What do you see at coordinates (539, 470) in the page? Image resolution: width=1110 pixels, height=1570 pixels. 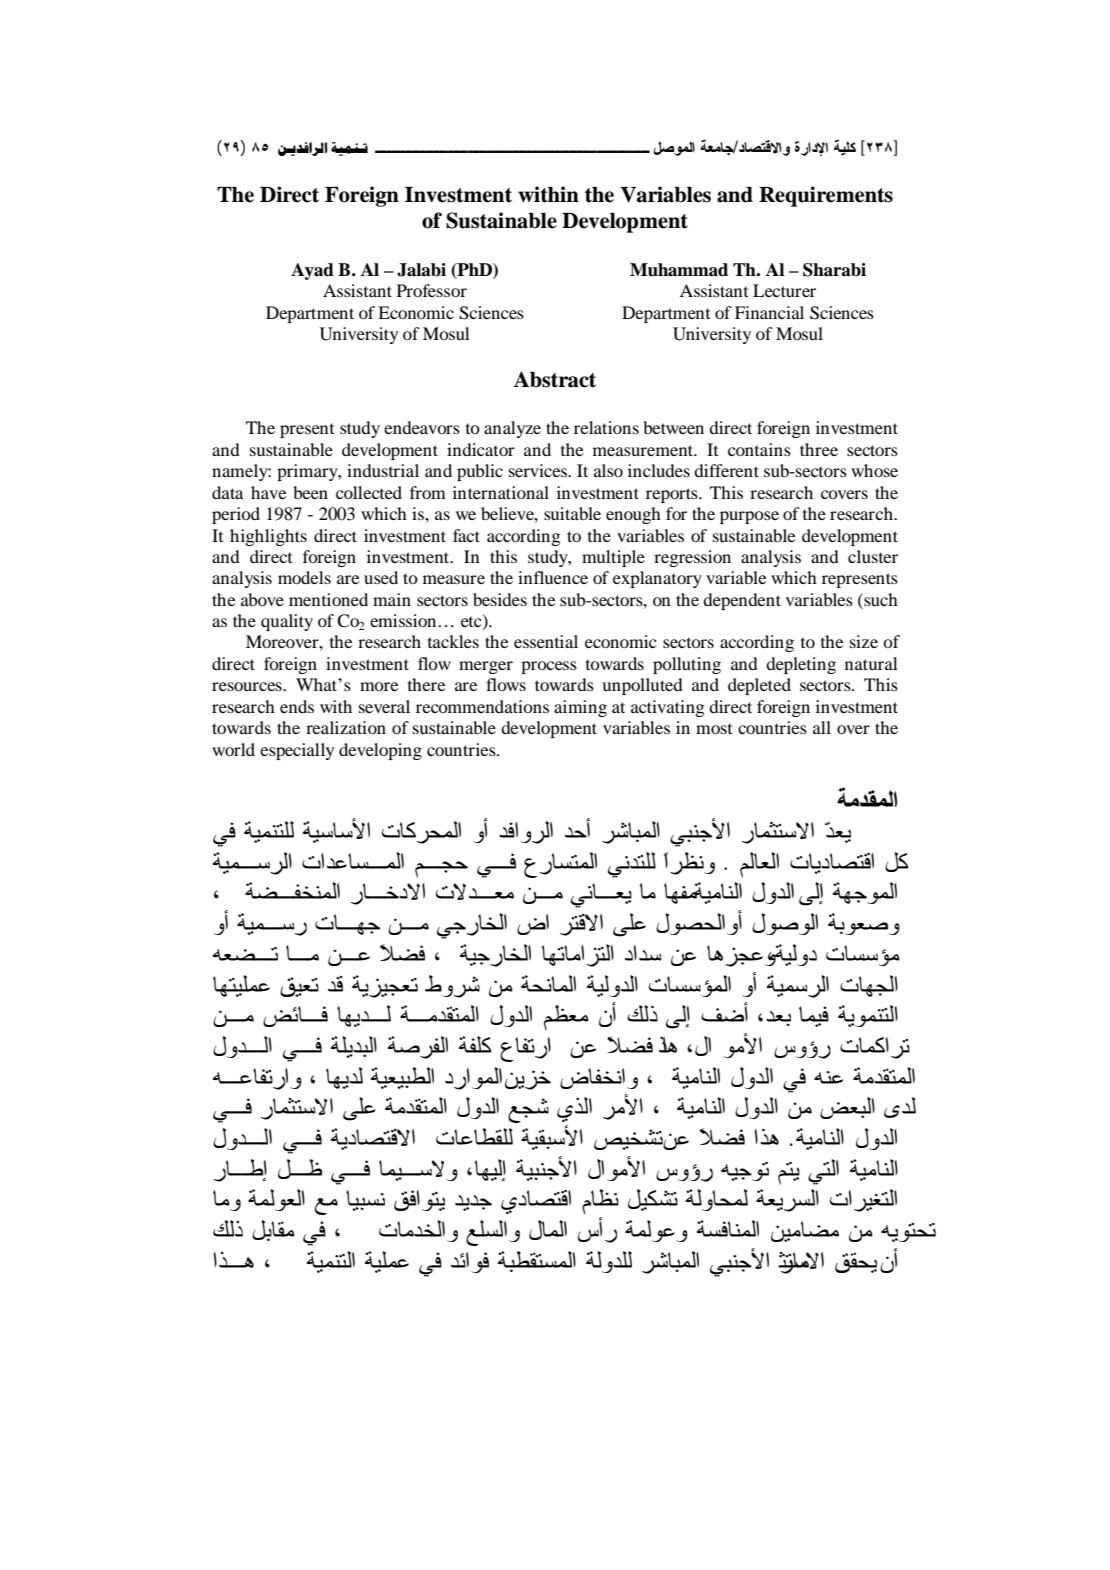 I see `services` at bounding box center [539, 470].
